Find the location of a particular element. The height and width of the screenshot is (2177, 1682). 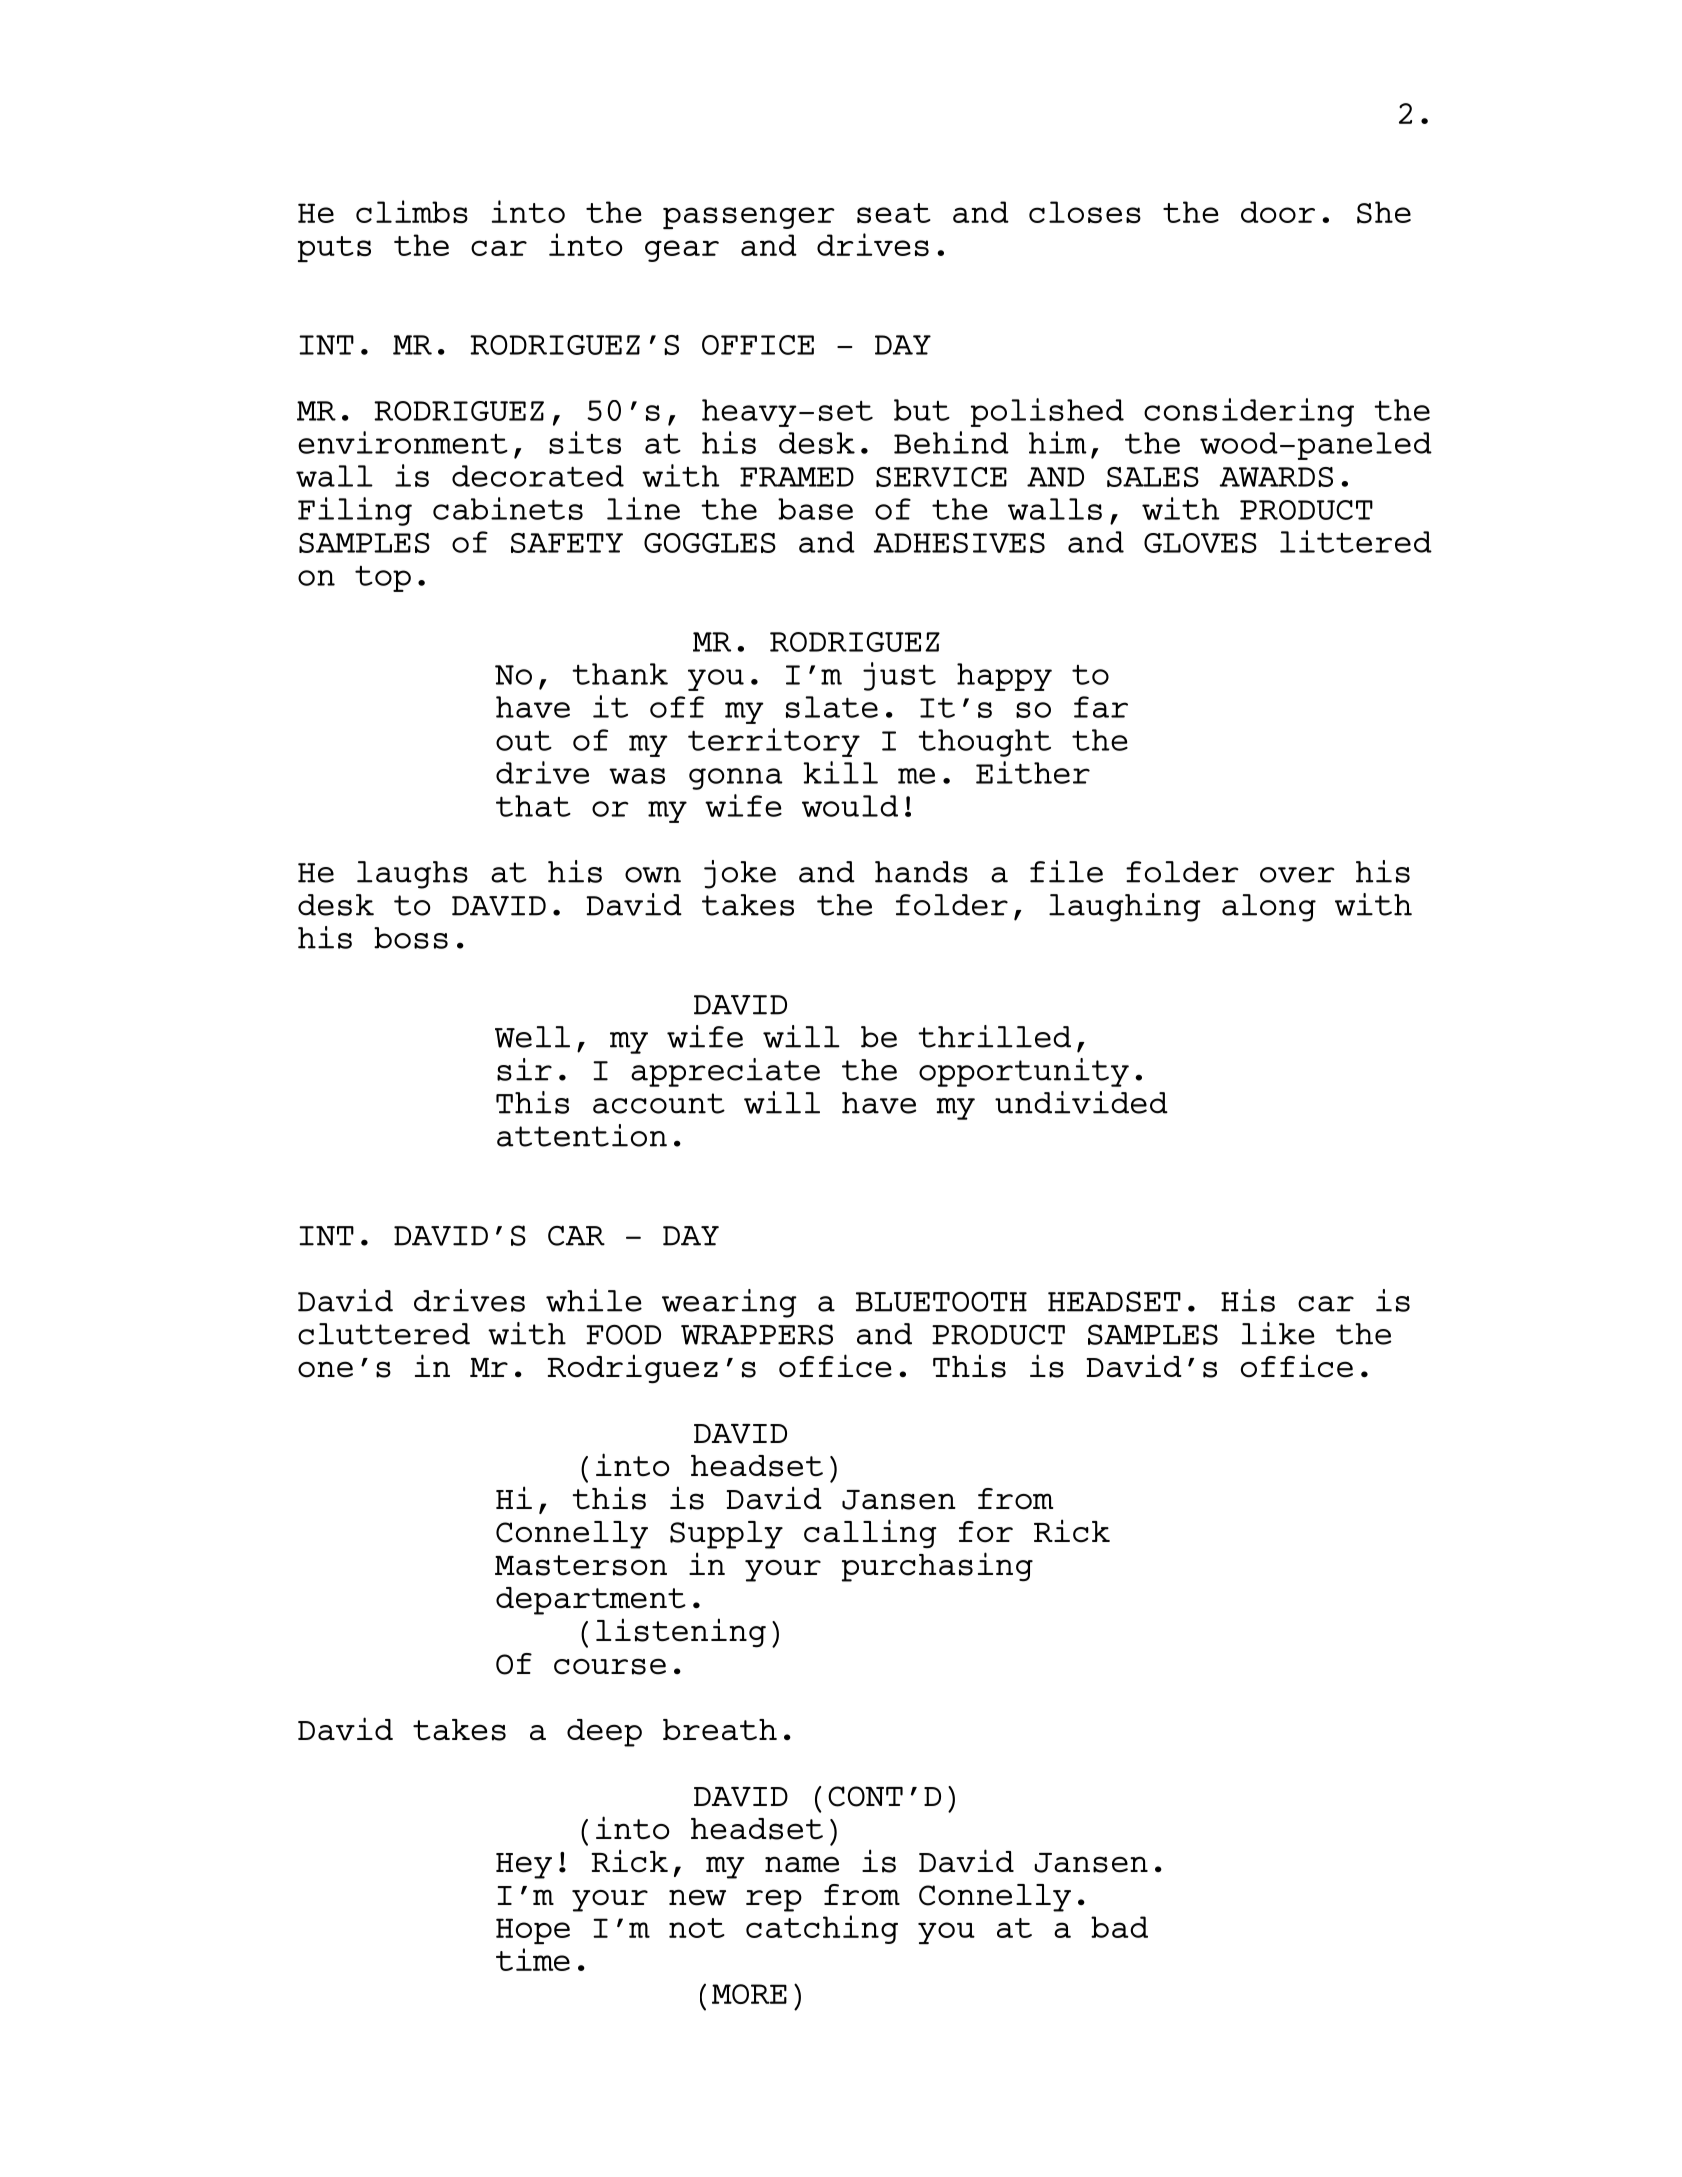

WRAPPERS is located at coordinates (757, 1334).
